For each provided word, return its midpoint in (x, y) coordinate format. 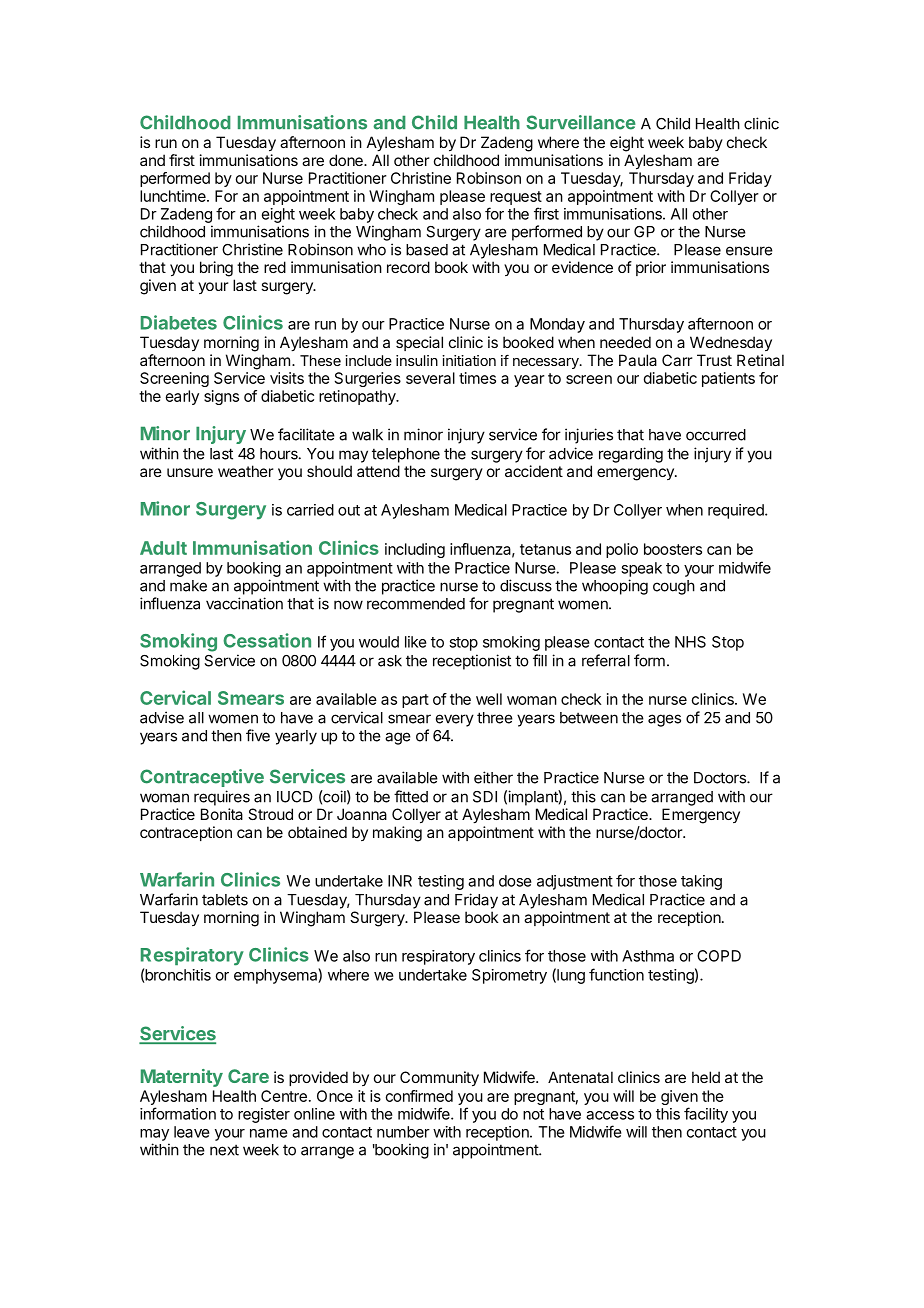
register (264, 1115)
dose (515, 881)
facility (706, 1115)
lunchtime (174, 196)
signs (221, 397)
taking (701, 882)
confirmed (419, 1096)
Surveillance (581, 122)
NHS (690, 642)
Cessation (267, 640)
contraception (186, 833)
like (416, 642)
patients (728, 379)
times (477, 378)
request (516, 198)
